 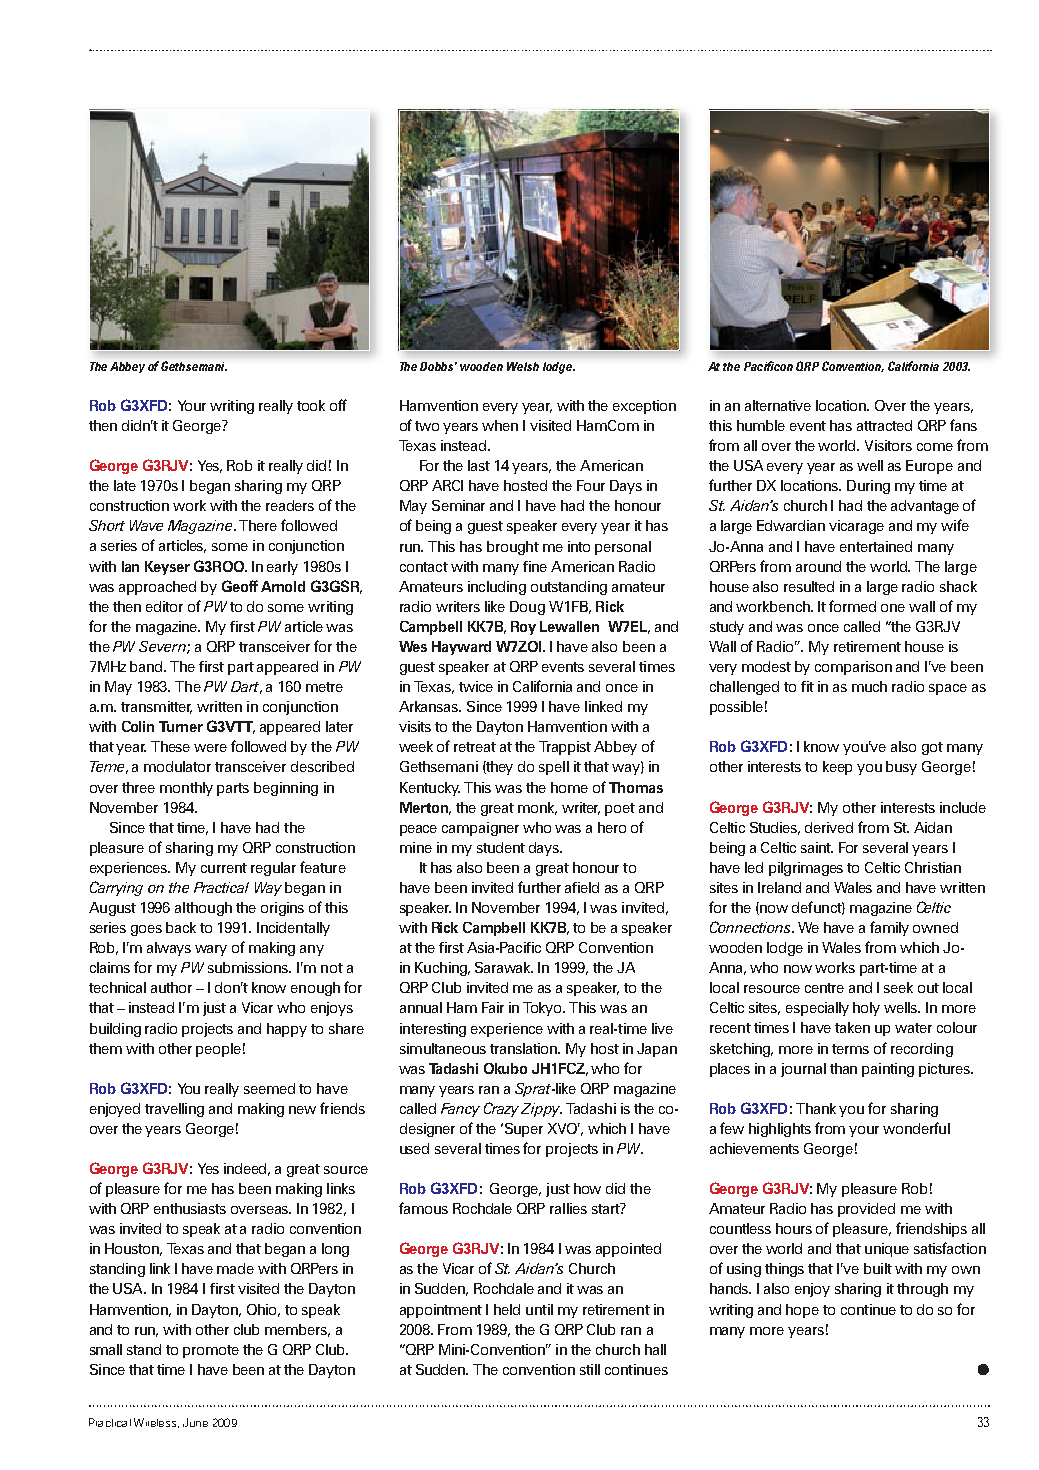 What do you see at coordinates (311, 405) in the screenshot?
I see `took` at bounding box center [311, 405].
